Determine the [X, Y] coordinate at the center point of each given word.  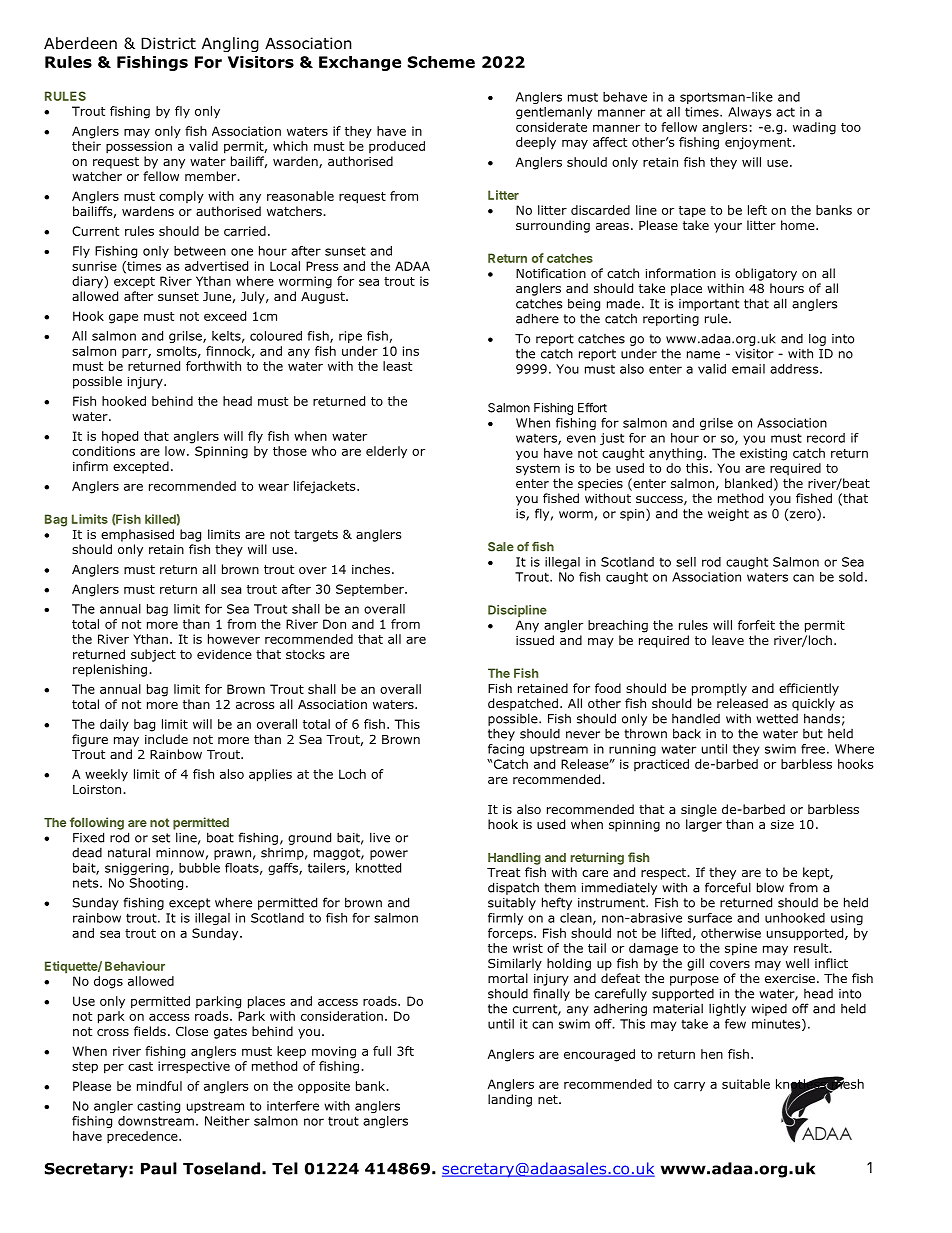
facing [506, 750]
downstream [156, 1121]
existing [763, 454]
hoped [120, 437]
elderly [386, 452]
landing [510, 1100]
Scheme [441, 62]
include [166, 739]
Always [750, 113]
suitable [746, 1084]
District [168, 43]
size [782, 824]
